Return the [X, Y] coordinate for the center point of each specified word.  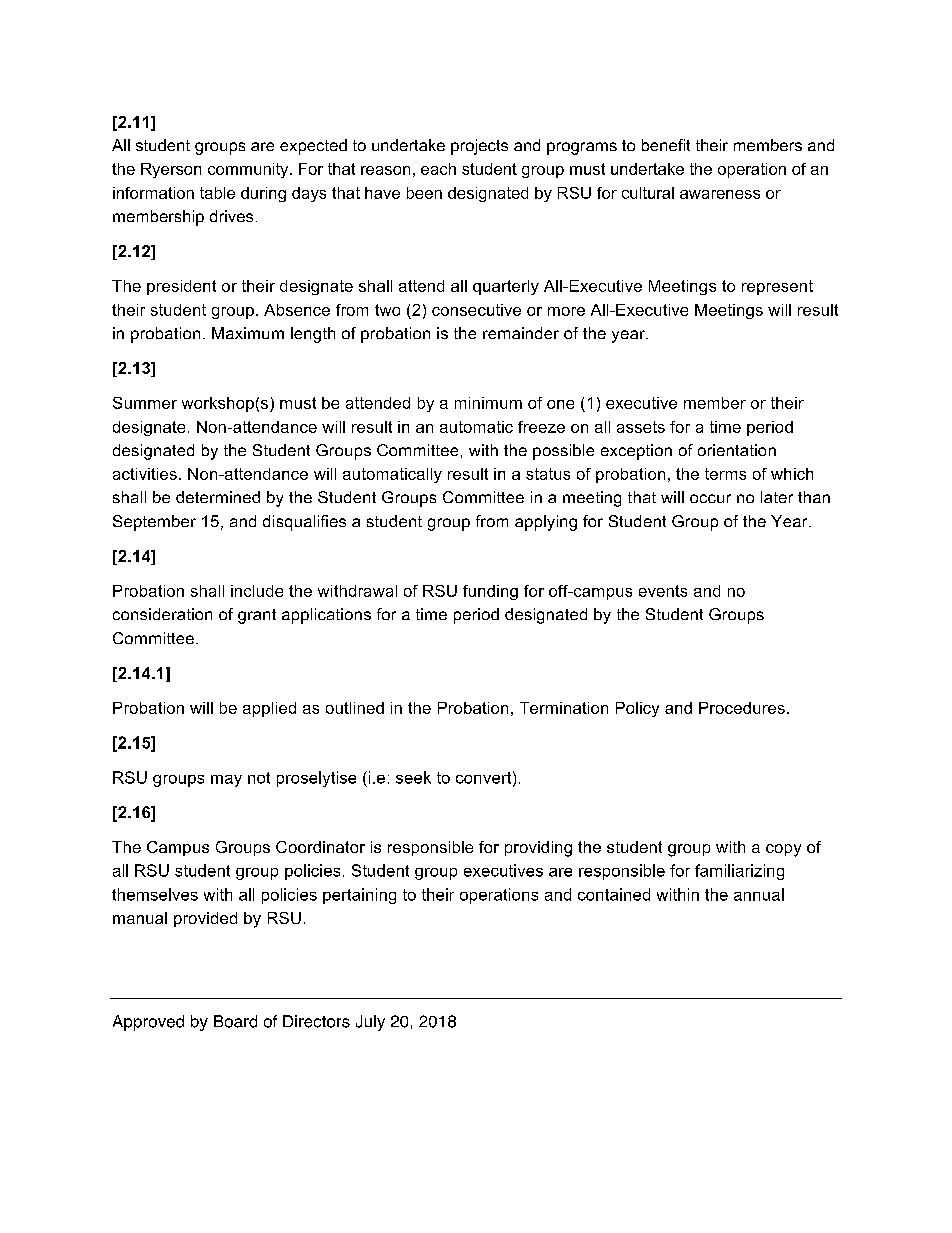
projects [479, 147]
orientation [737, 450]
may [226, 781]
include [257, 591]
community [249, 170]
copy [783, 850]
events [663, 591]
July [370, 1023]
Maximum [248, 333]
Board [235, 1021]
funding [490, 592]
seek [413, 777]
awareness [720, 194]
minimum [488, 403]
